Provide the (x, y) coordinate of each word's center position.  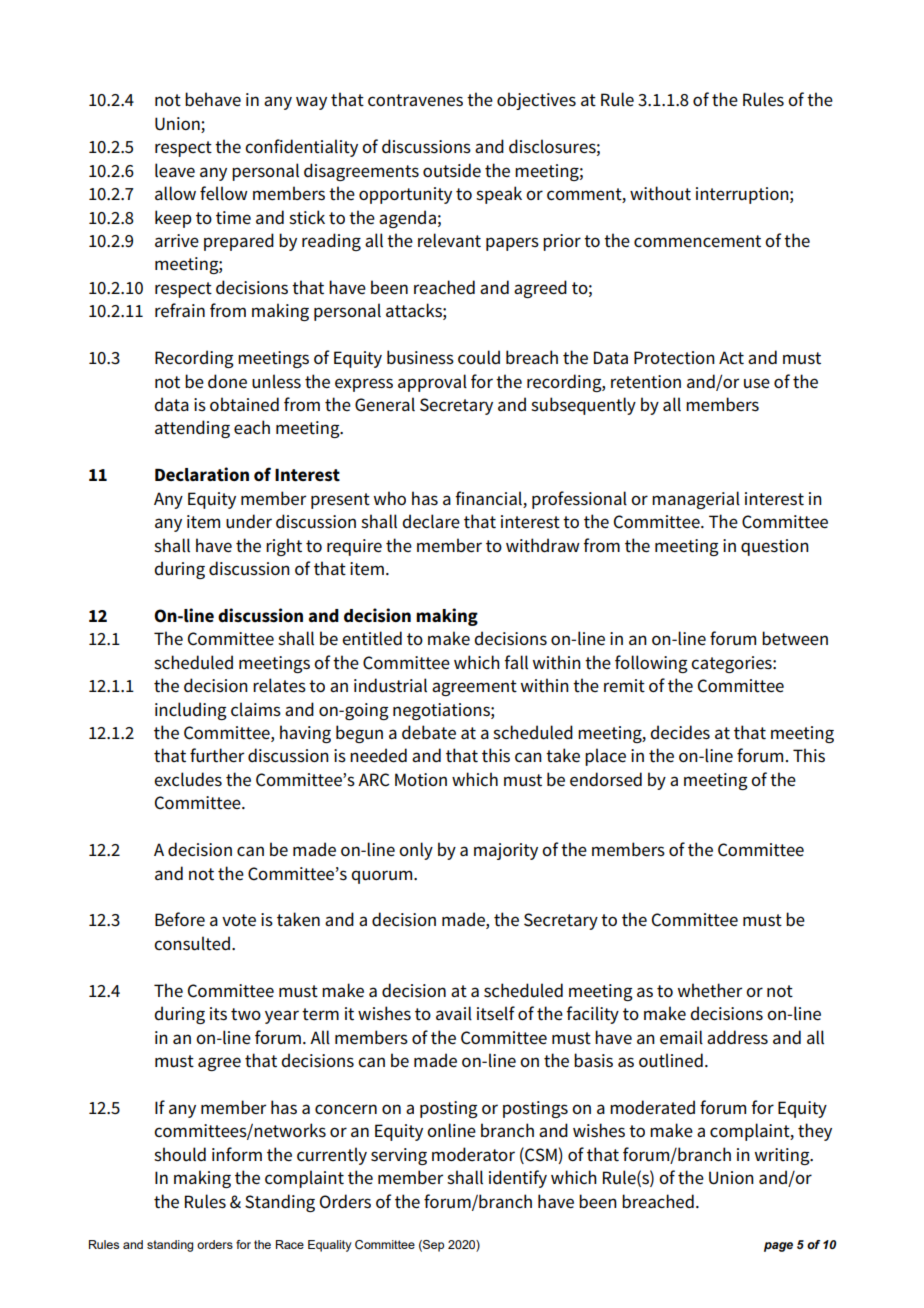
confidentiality (301, 148)
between (795, 638)
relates (279, 685)
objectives (536, 101)
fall (516, 662)
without (660, 193)
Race (290, 1244)
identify (518, 1179)
